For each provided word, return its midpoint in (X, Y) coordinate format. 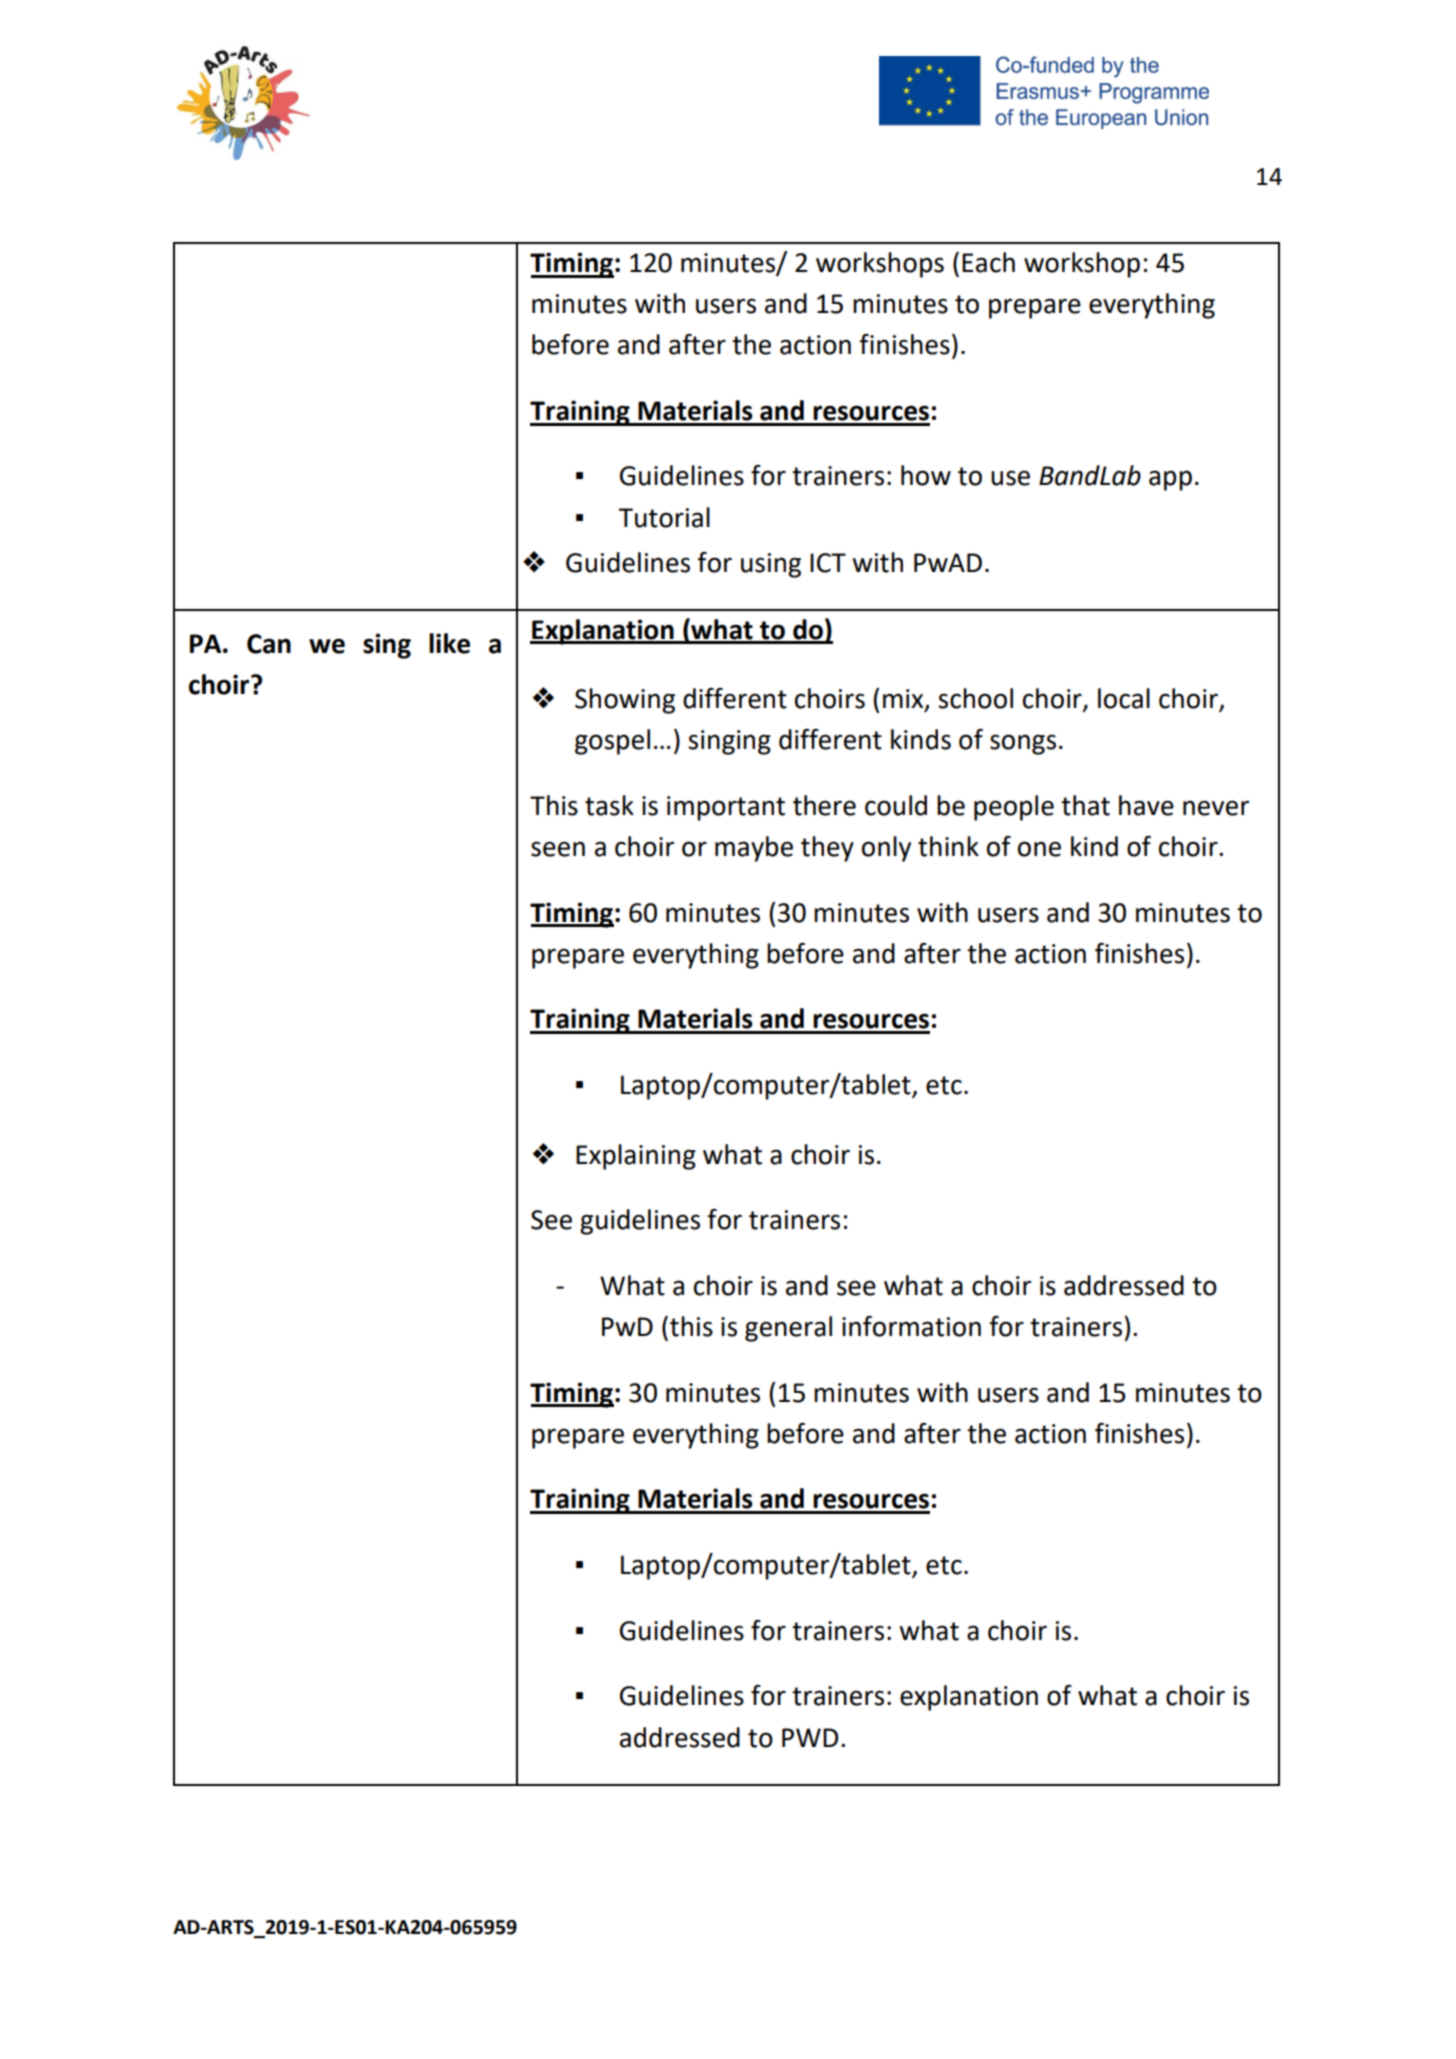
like (449, 643)
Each (988, 262)
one (1039, 849)
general (788, 1329)
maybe (754, 849)
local (1124, 698)
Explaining (636, 1157)
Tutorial (664, 517)
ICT (828, 563)
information (911, 1326)
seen (558, 849)
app (1170, 480)
